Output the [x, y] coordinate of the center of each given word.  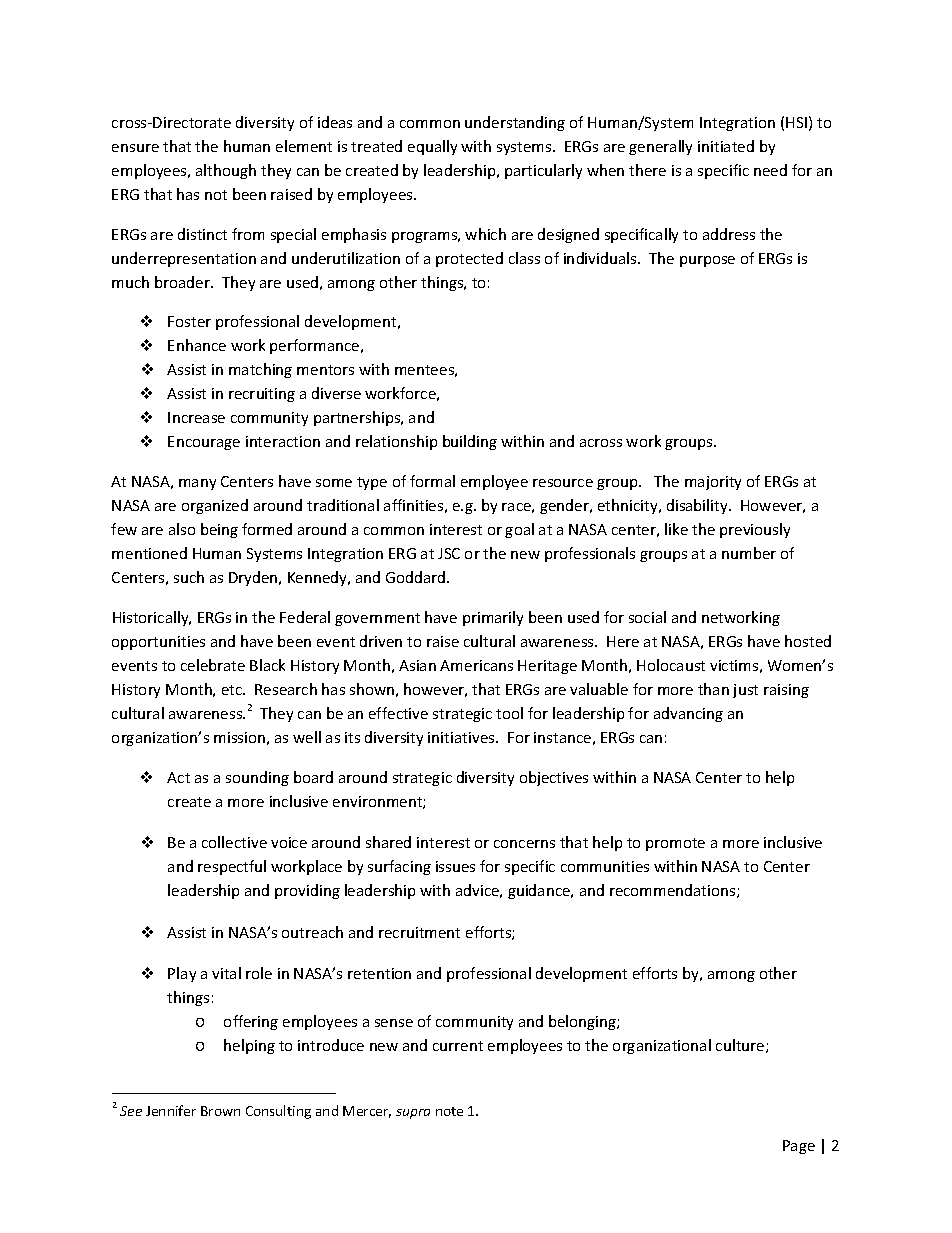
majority [713, 483]
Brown [220, 1111]
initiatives [462, 737]
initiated [726, 146]
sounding [257, 778]
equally [432, 147]
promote [675, 844]
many [197, 484]
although [226, 171]
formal [432, 481]
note [449, 1111]
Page [799, 1147]
